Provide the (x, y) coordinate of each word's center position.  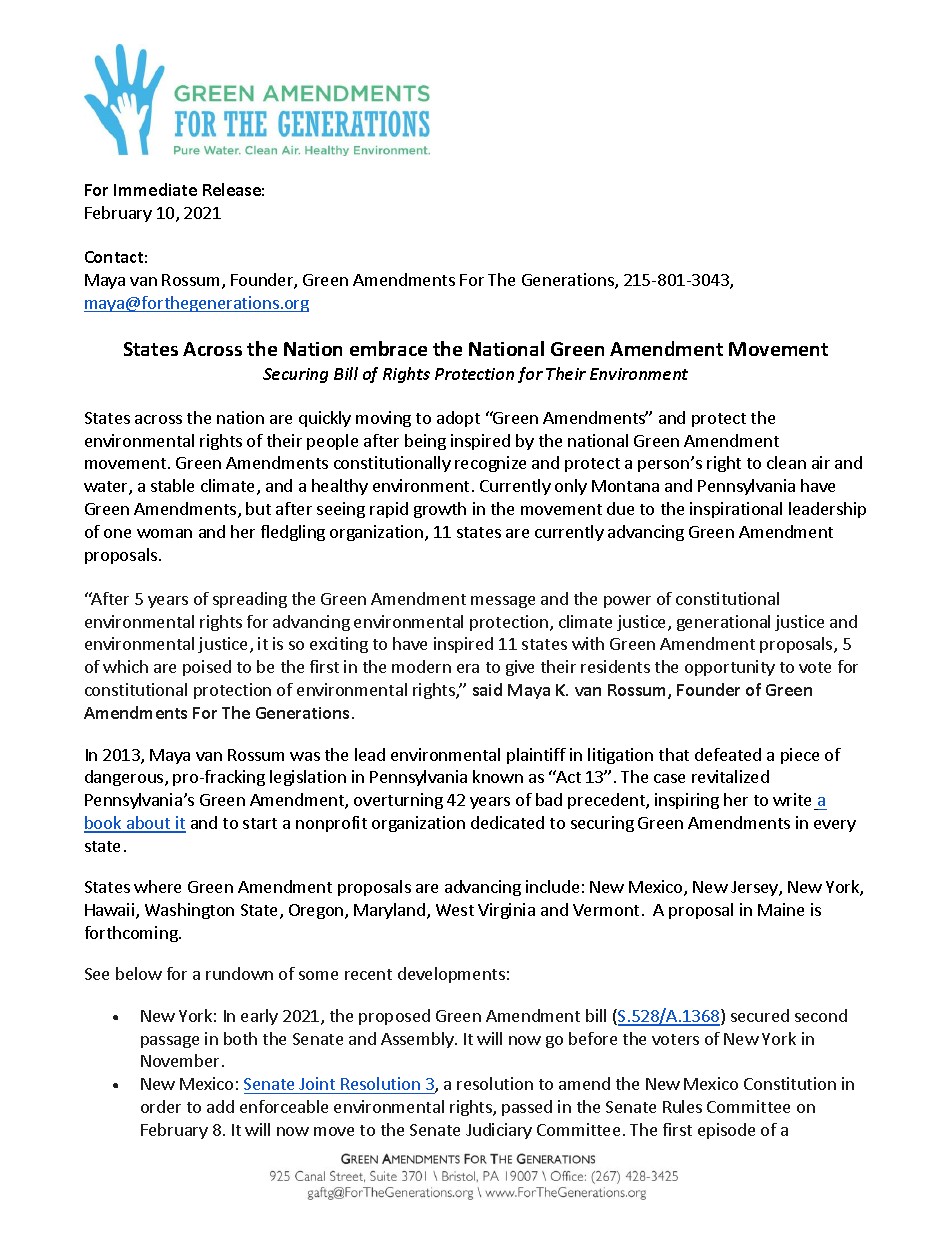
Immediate (155, 189)
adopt (458, 419)
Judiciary (499, 1131)
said (487, 689)
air (821, 462)
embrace (388, 348)
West (455, 910)
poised (207, 668)
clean (786, 462)
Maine (781, 909)
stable (172, 485)
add (220, 1106)
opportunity (730, 668)
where (157, 886)
